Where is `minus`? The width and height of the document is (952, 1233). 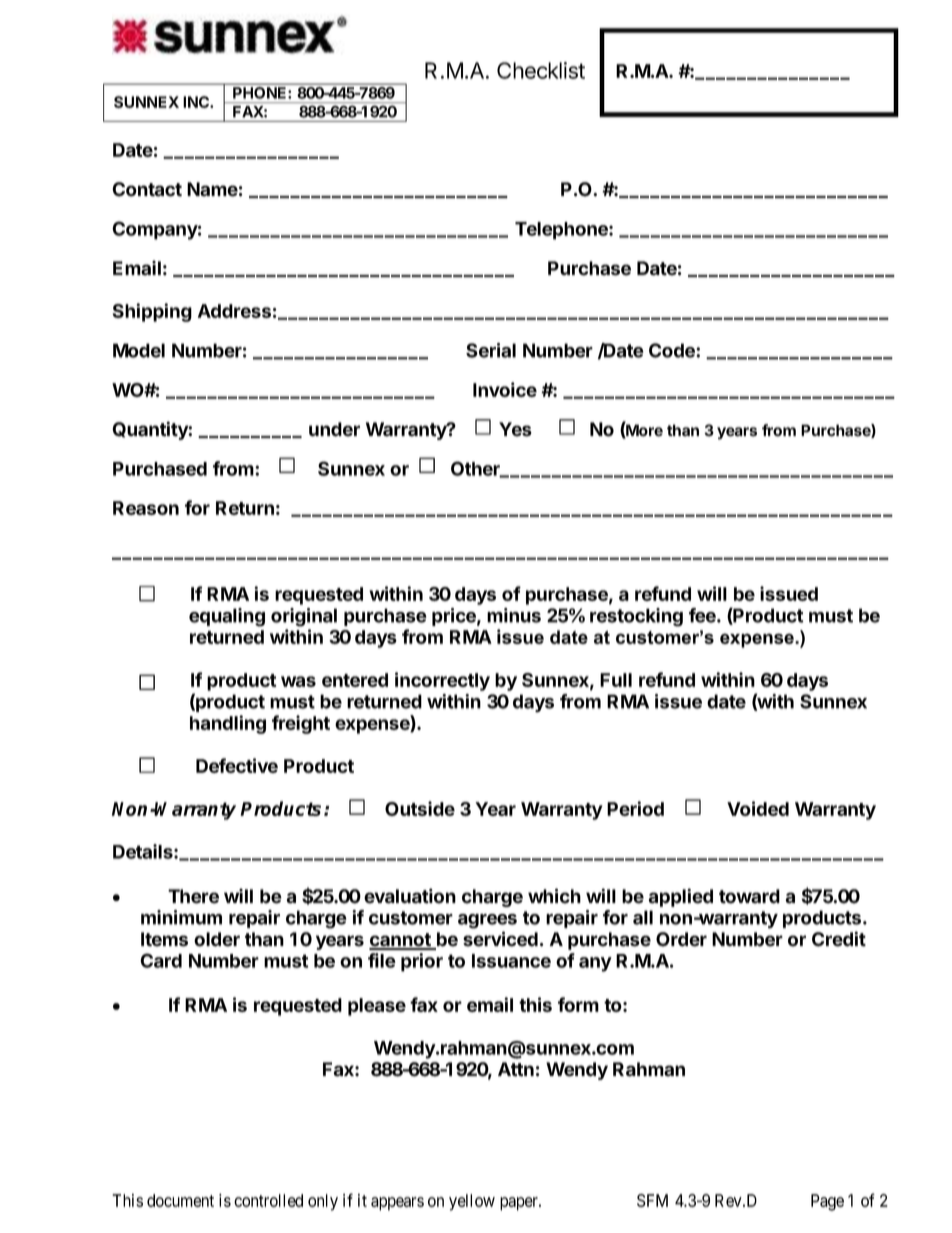
minus is located at coordinates (514, 615).
